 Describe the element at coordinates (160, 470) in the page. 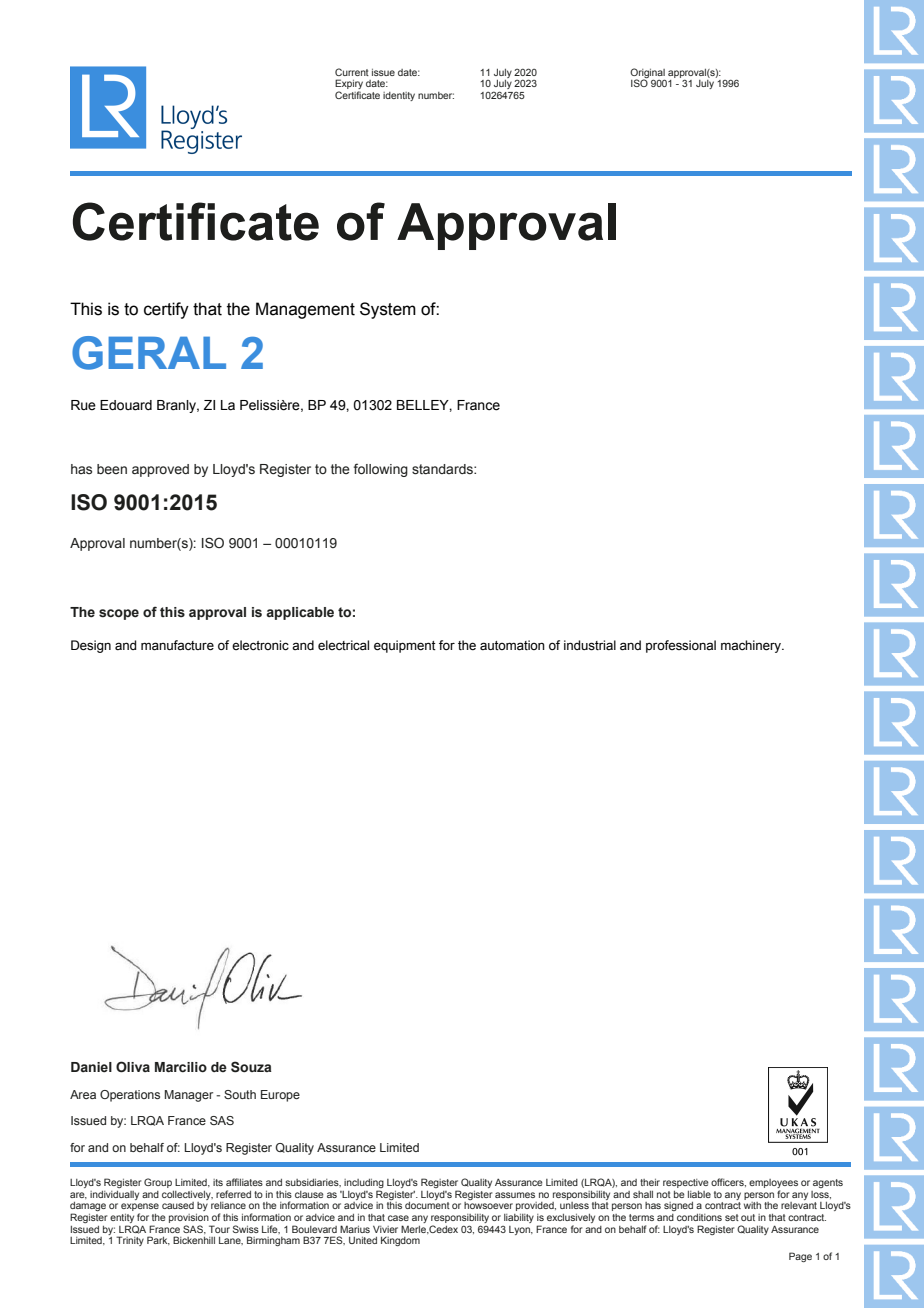

I see `approved` at that location.
